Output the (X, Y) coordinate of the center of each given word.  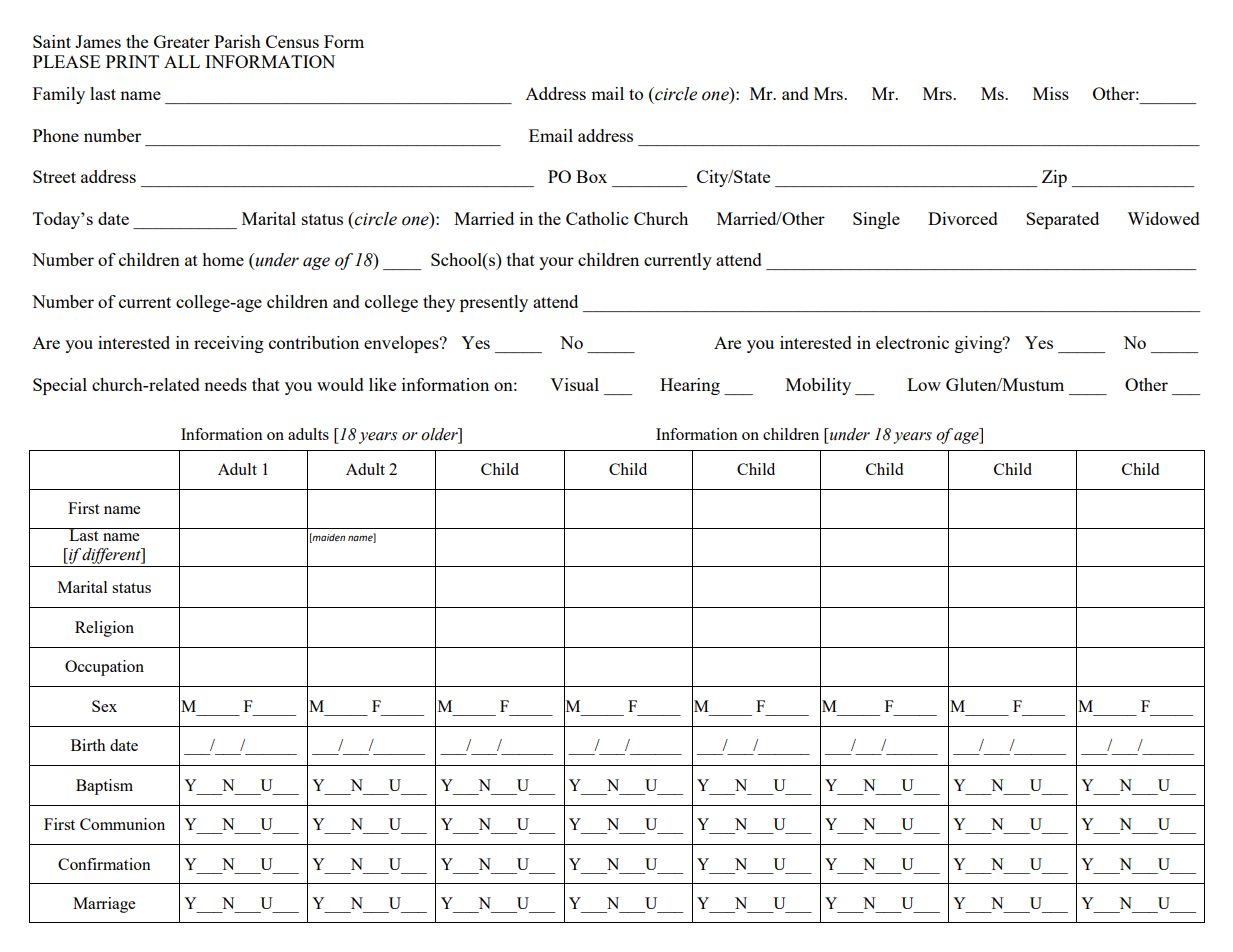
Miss (1051, 93)
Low (924, 384)
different (111, 556)
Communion (122, 824)
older (440, 435)
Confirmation (104, 864)
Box (591, 176)
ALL (182, 61)
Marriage (104, 905)
